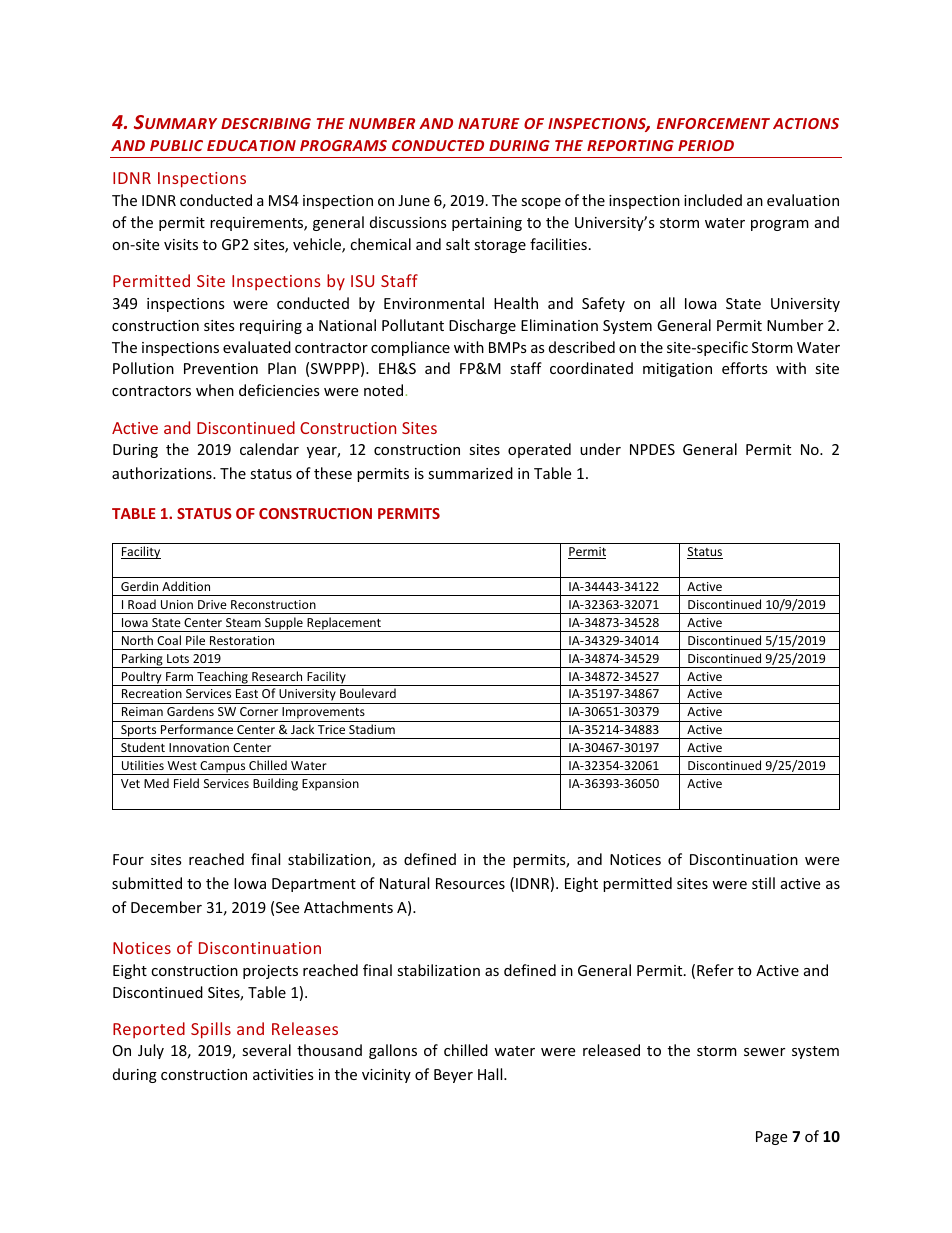  What do you see at coordinates (706, 145) in the page?
I see `PERIOD` at bounding box center [706, 145].
